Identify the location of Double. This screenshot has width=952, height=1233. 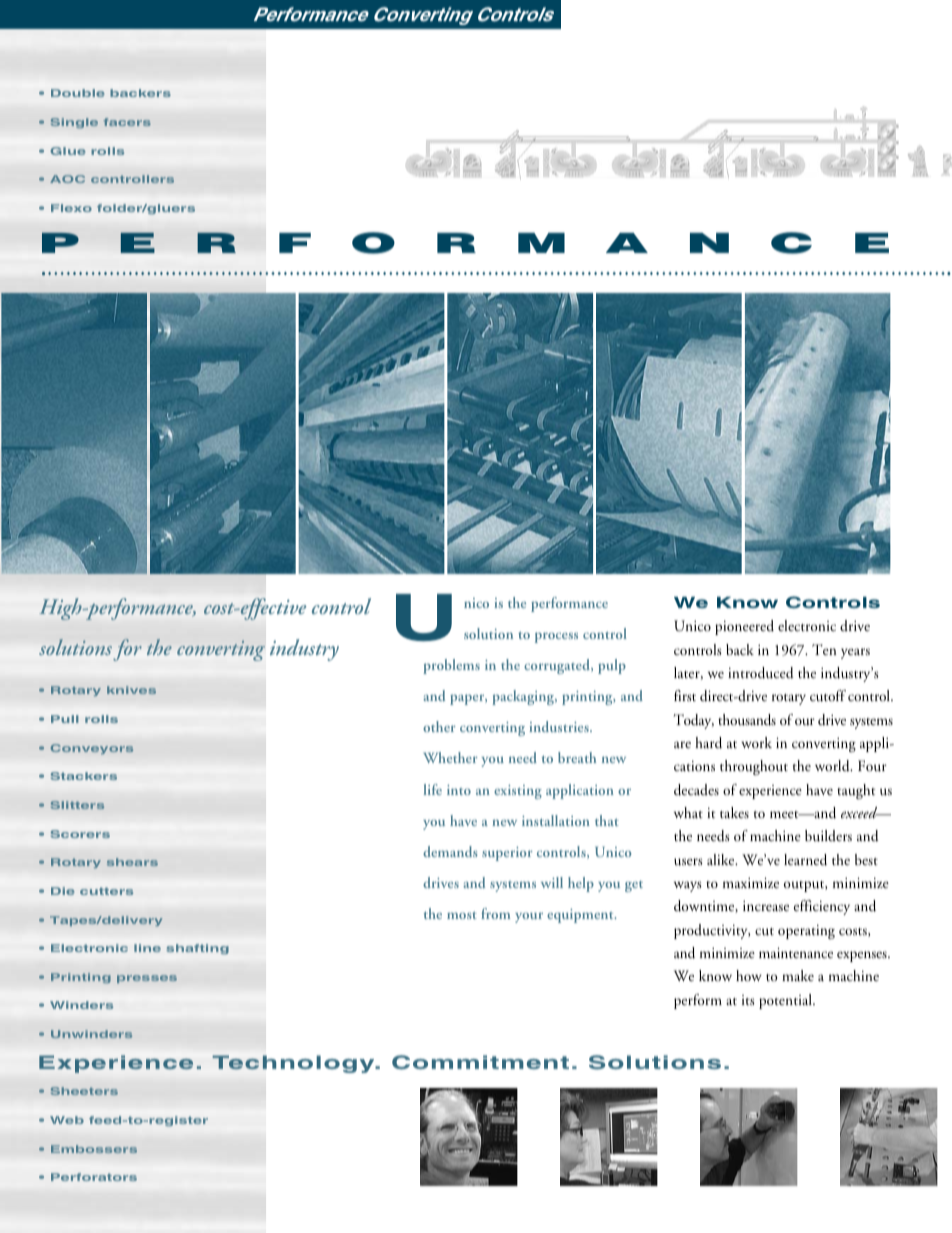
(78, 93).
